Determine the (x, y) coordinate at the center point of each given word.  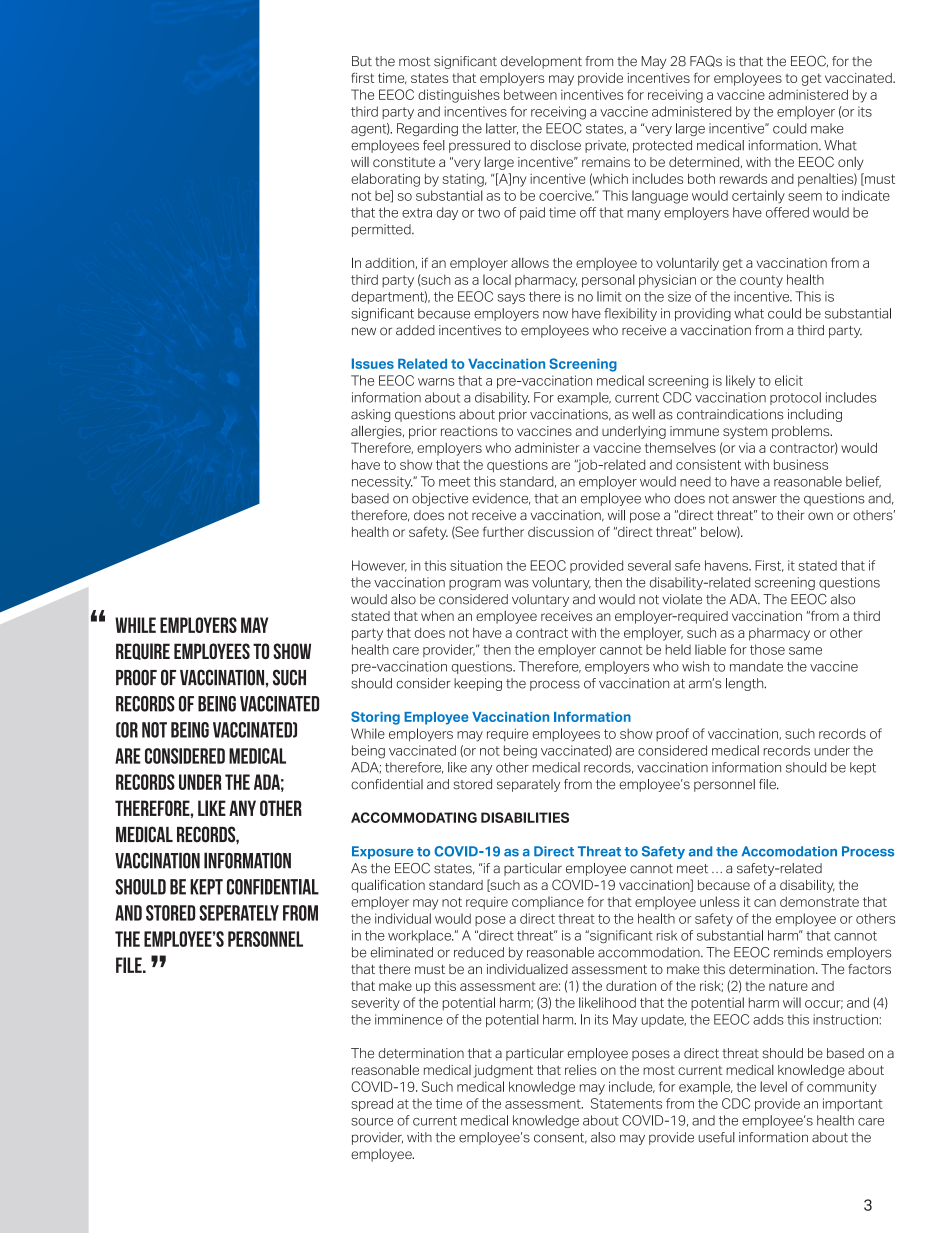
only (851, 163)
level (773, 1086)
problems (802, 432)
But (362, 61)
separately (528, 785)
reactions (469, 431)
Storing (375, 718)
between (530, 94)
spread (372, 1104)
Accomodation (789, 851)
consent (560, 1138)
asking (370, 415)
